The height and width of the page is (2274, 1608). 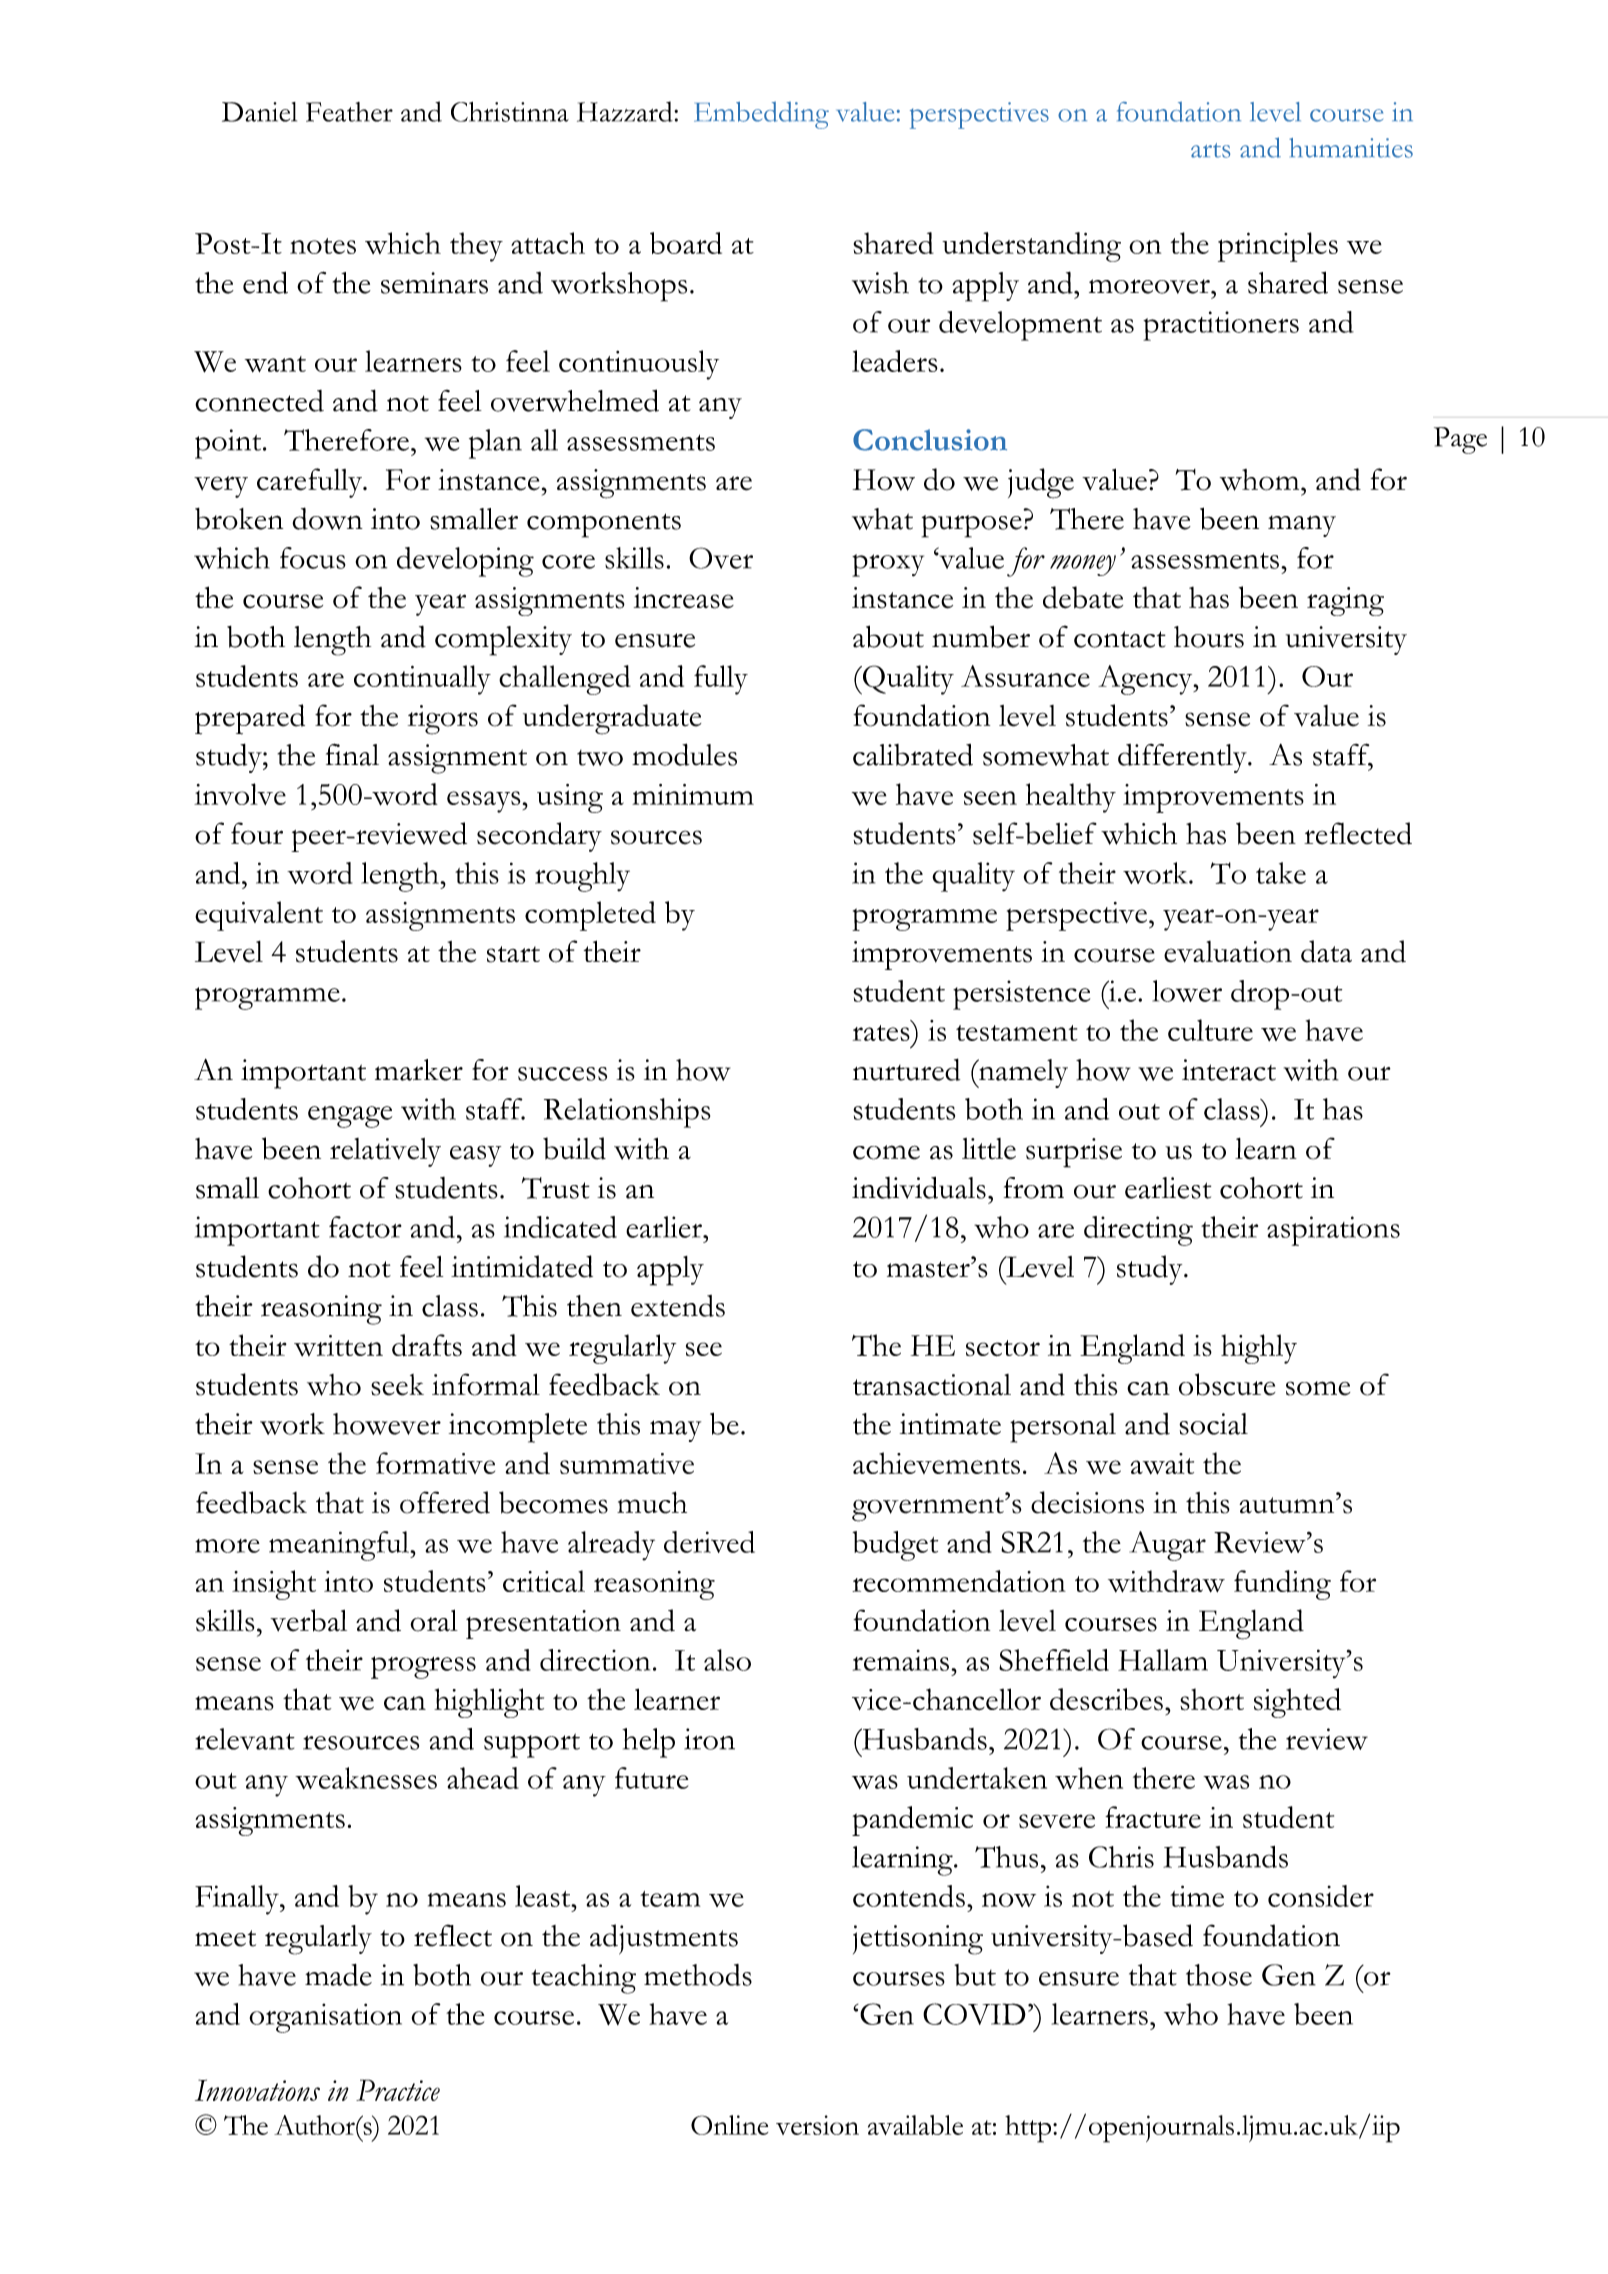 What do you see at coordinates (1282, 1585) in the page?
I see `funding` at bounding box center [1282, 1585].
